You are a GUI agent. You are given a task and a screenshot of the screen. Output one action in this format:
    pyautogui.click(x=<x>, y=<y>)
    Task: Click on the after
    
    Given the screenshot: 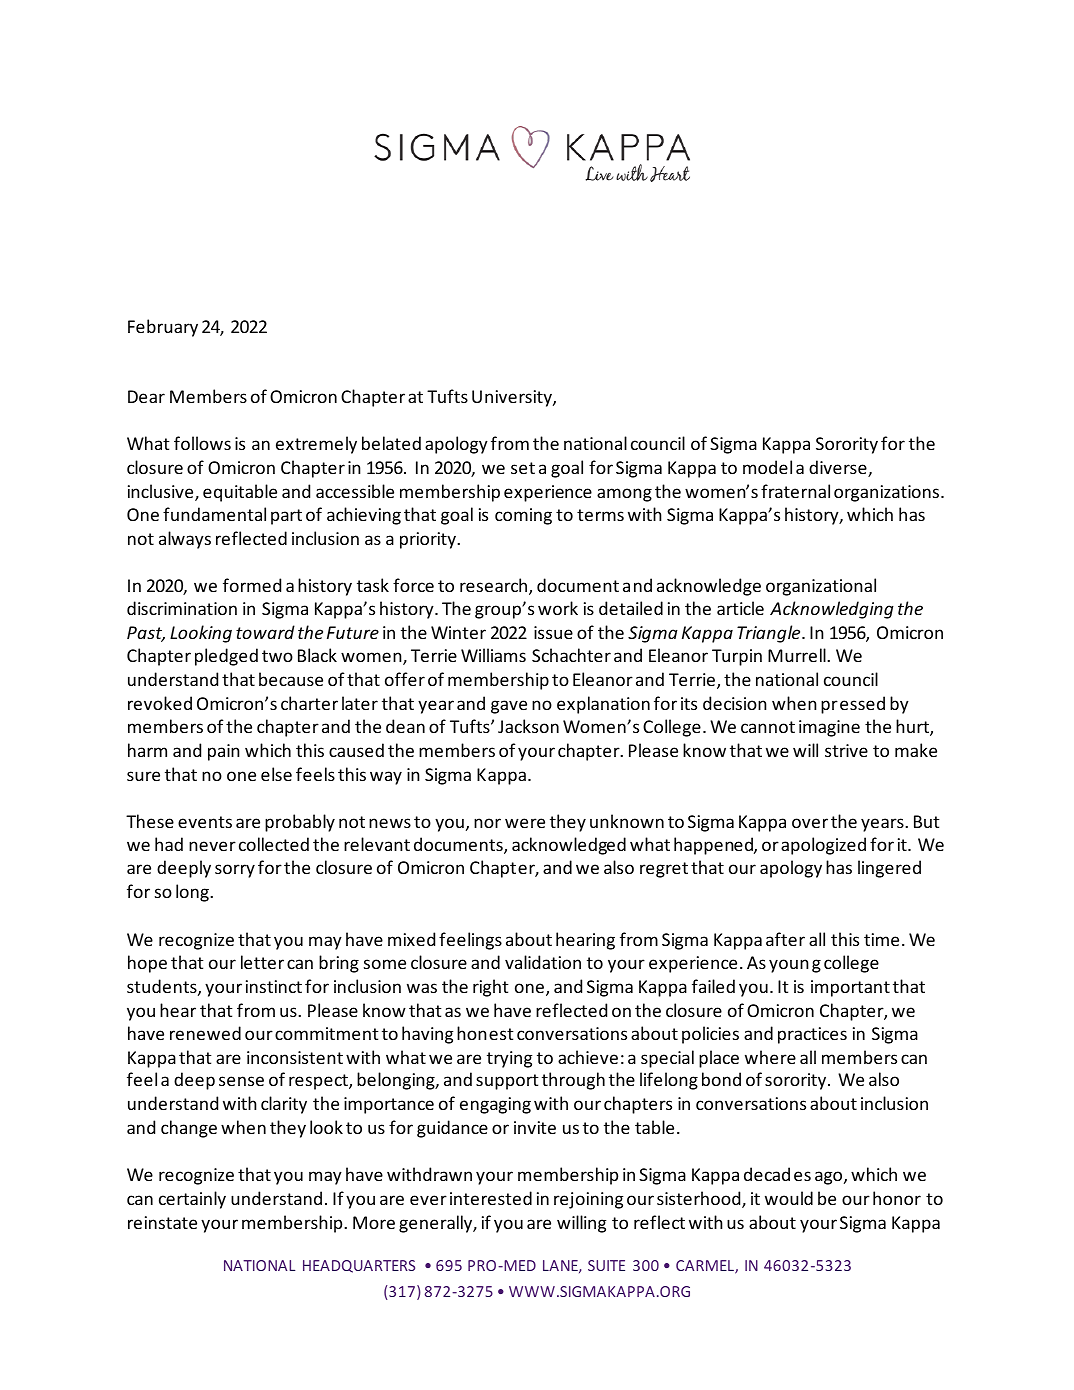 What is the action you would take?
    pyautogui.click(x=785, y=939)
